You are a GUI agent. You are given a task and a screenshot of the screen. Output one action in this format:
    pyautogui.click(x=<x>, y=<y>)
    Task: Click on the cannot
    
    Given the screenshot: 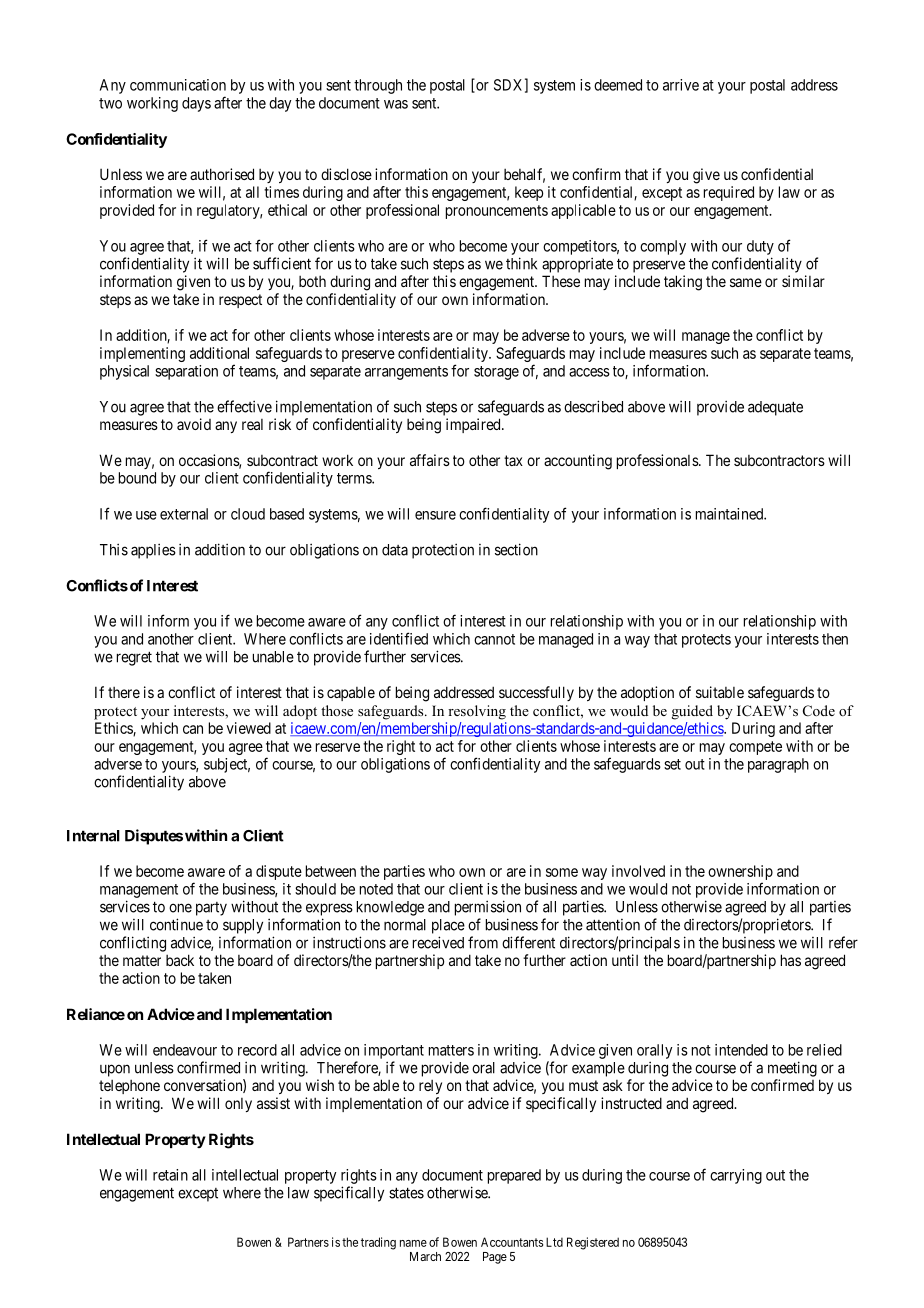 What is the action you would take?
    pyautogui.click(x=494, y=639)
